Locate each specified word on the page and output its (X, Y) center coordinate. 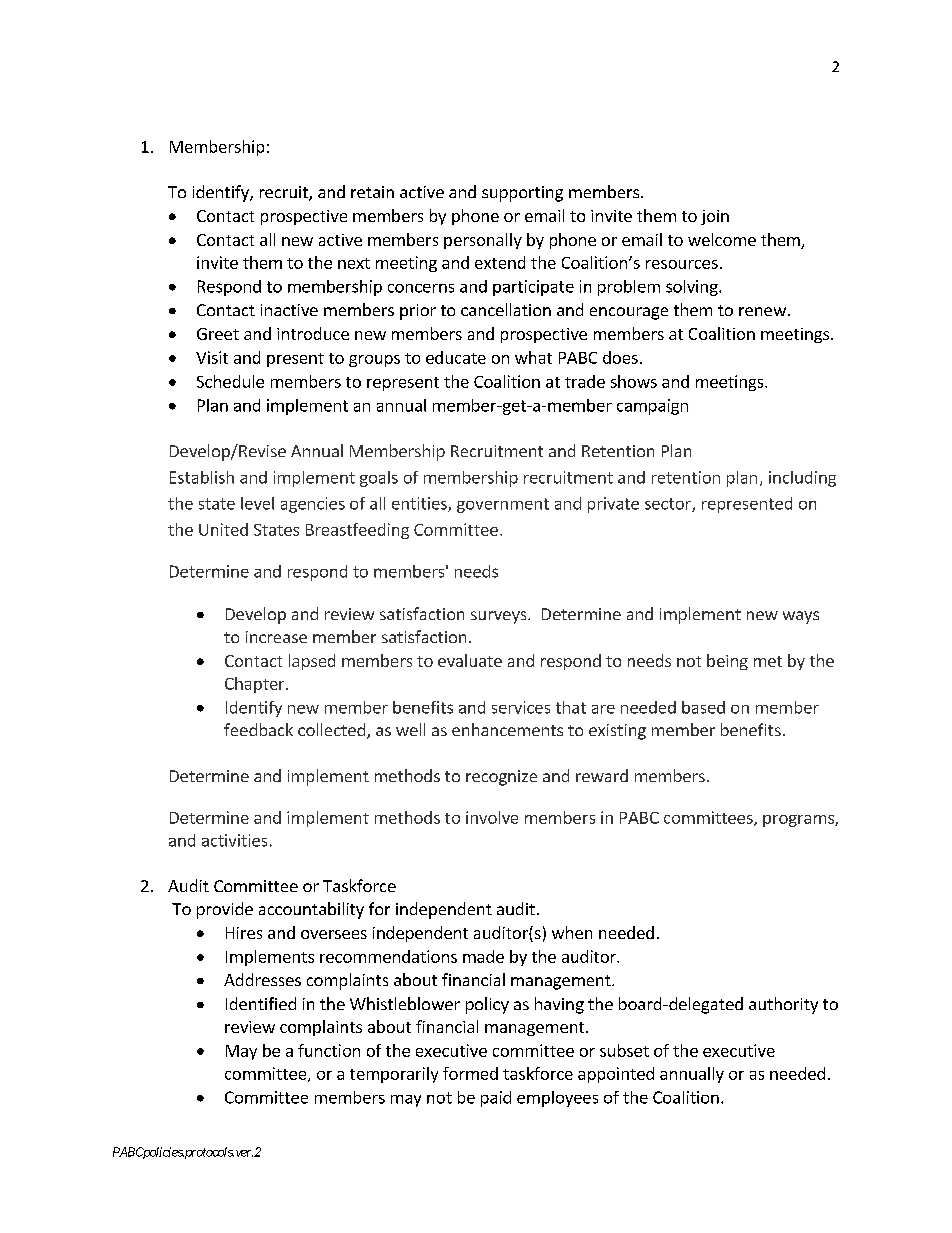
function (329, 1050)
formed (470, 1073)
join (715, 217)
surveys (500, 617)
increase (276, 637)
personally (483, 241)
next (354, 263)
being (727, 662)
